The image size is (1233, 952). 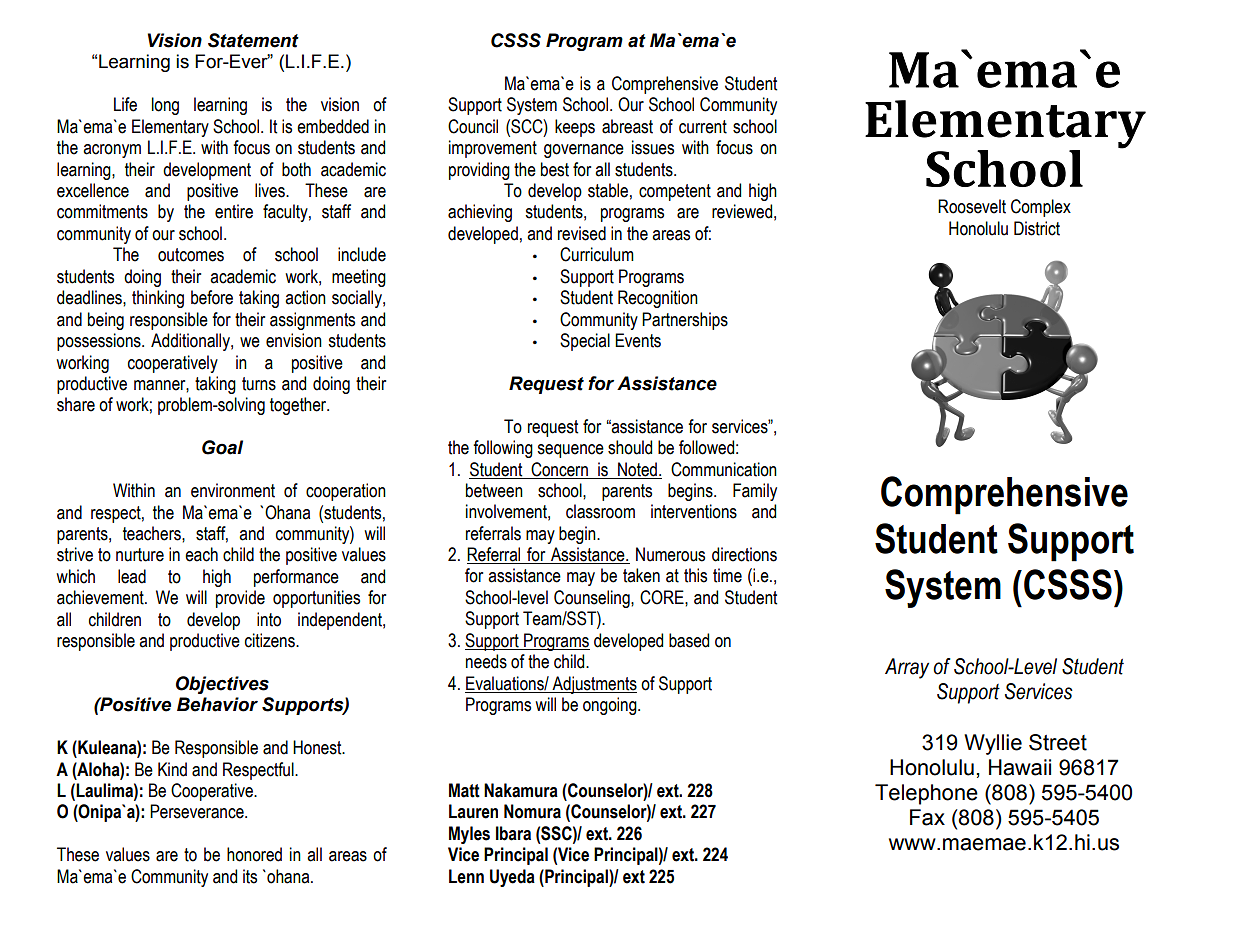 I want to click on current, so click(x=703, y=127).
